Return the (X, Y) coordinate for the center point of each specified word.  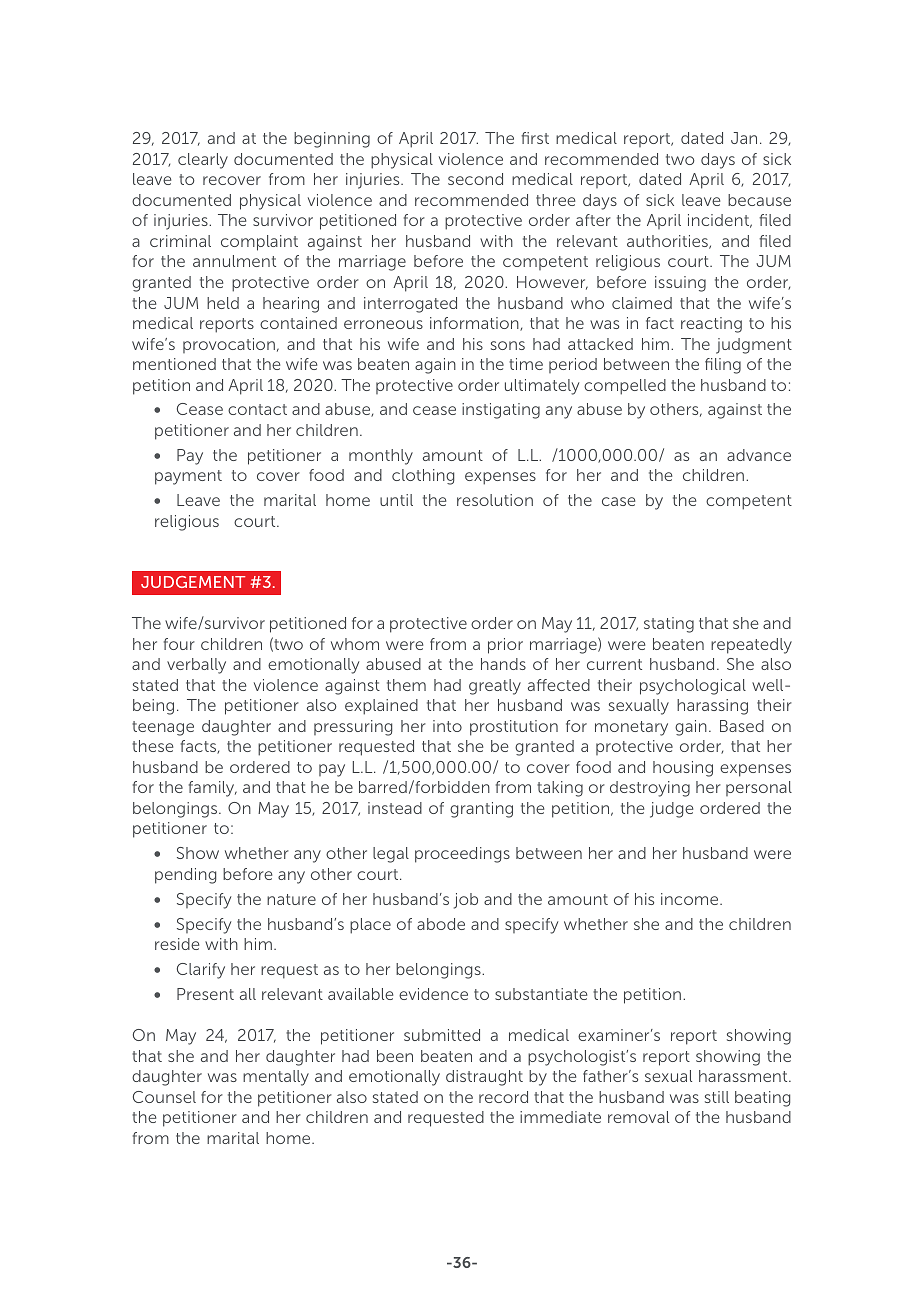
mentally (276, 1078)
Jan (744, 138)
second (475, 179)
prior (505, 646)
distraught (484, 1078)
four (179, 644)
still (717, 1097)
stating (669, 625)
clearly (203, 161)
